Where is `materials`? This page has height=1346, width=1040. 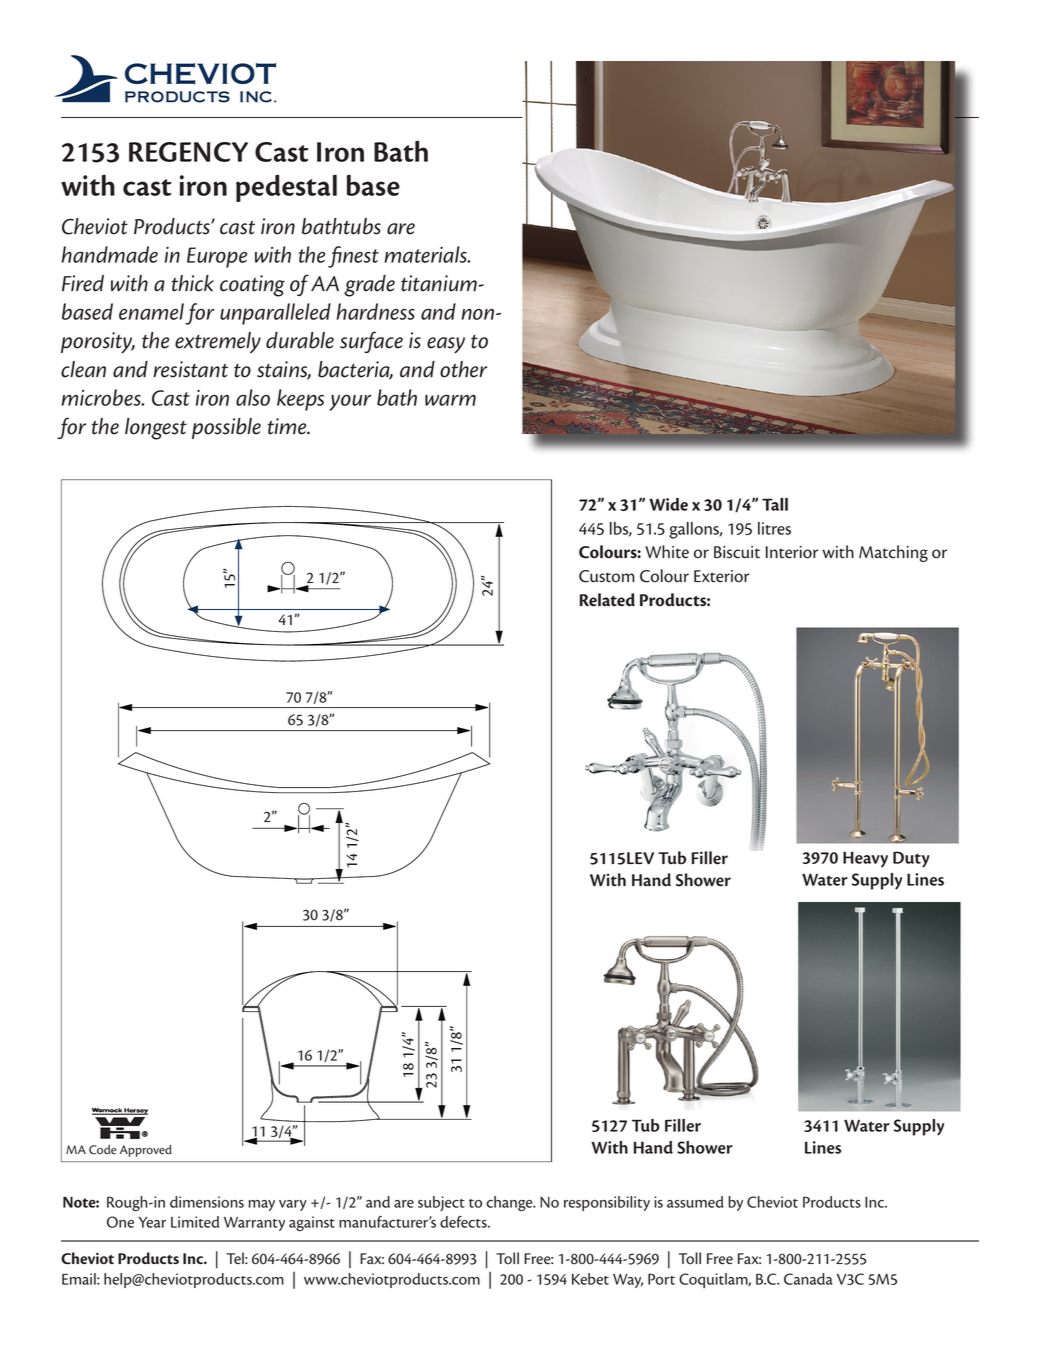
materials is located at coordinates (426, 254).
